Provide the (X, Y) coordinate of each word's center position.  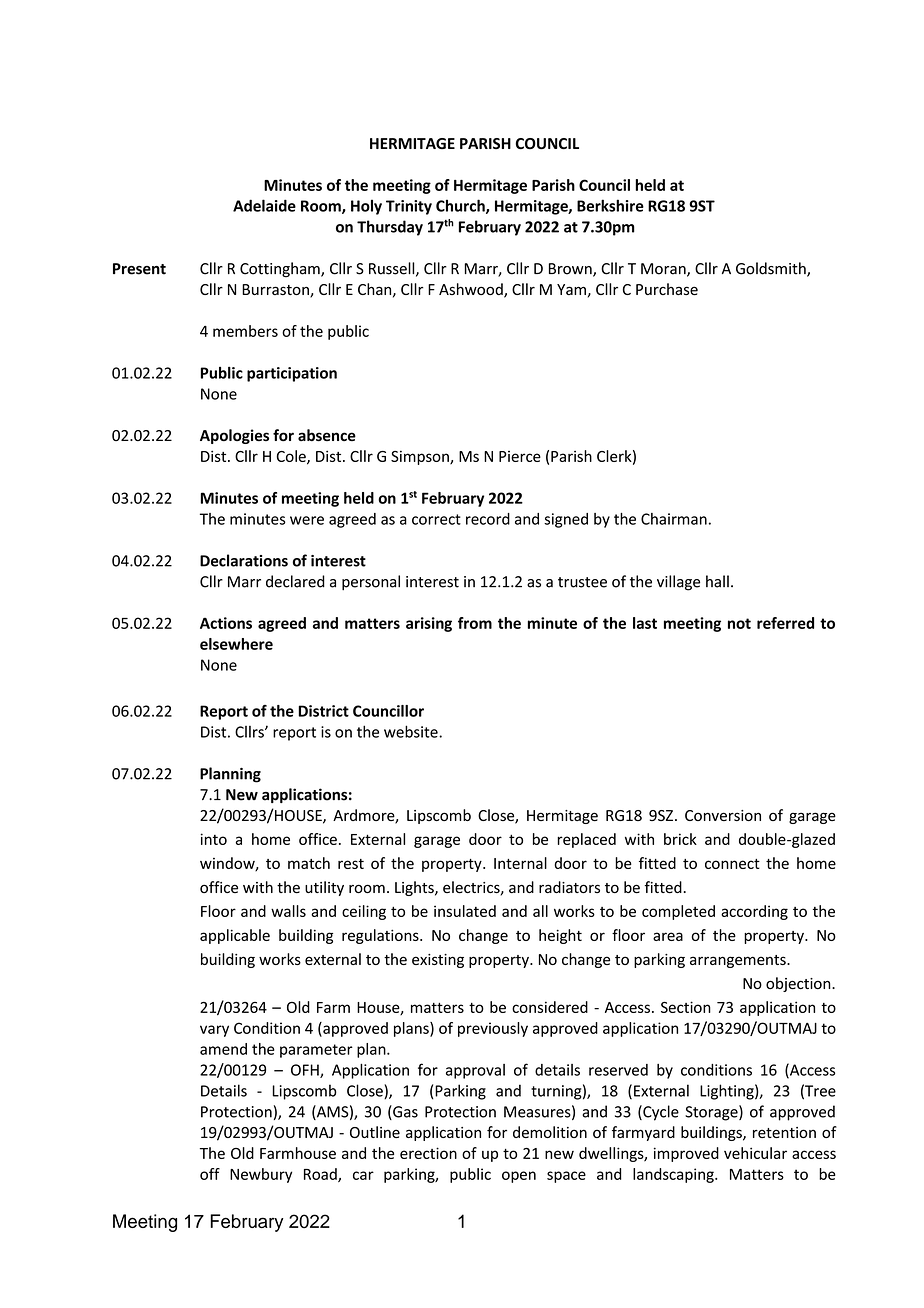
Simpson (421, 457)
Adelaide (264, 205)
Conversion (723, 815)
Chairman (674, 519)
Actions (226, 623)
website (412, 731)
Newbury (261, 1175)
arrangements (739, 961)
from (475, 623)
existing (438, 961)
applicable (235, 936)
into (214, 839)
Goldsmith (772, 269)
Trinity (409, 207)
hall (717, 581)
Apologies (234, 436)
